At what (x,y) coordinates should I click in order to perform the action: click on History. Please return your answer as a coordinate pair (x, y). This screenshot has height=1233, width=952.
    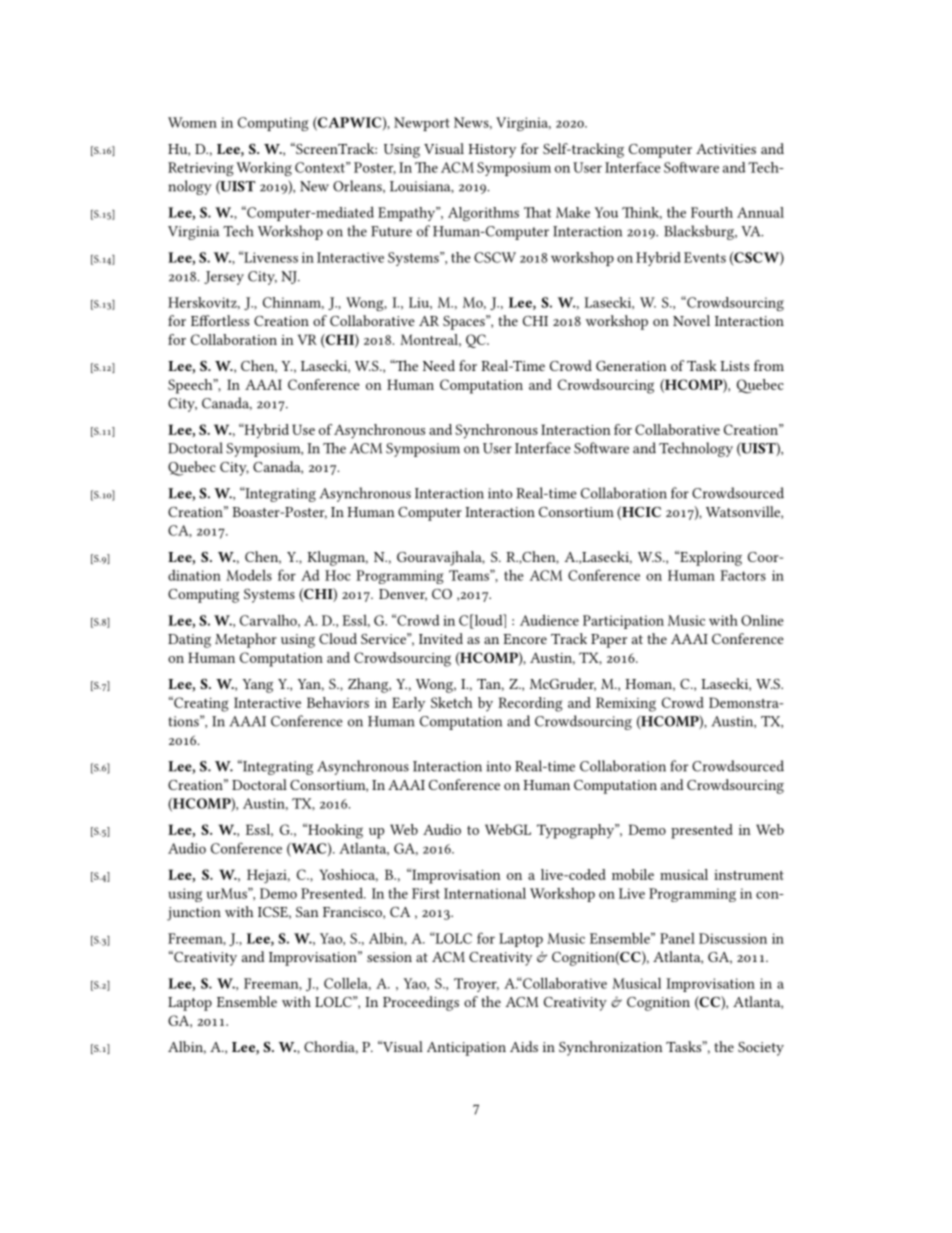
    Looking at the image, I should click on (492, 151).
